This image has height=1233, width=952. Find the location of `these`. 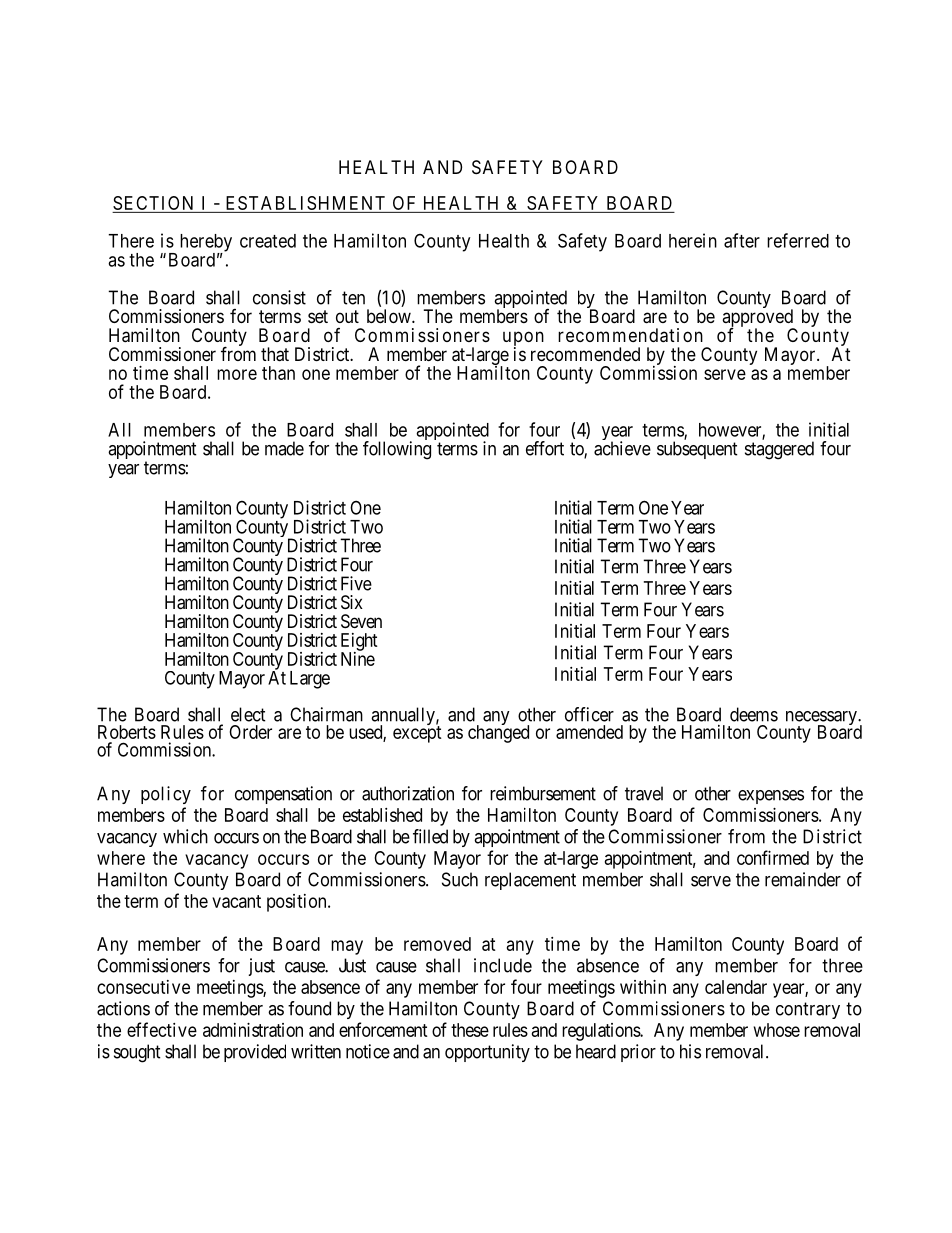

these is located at coordinates (470, 1030).
